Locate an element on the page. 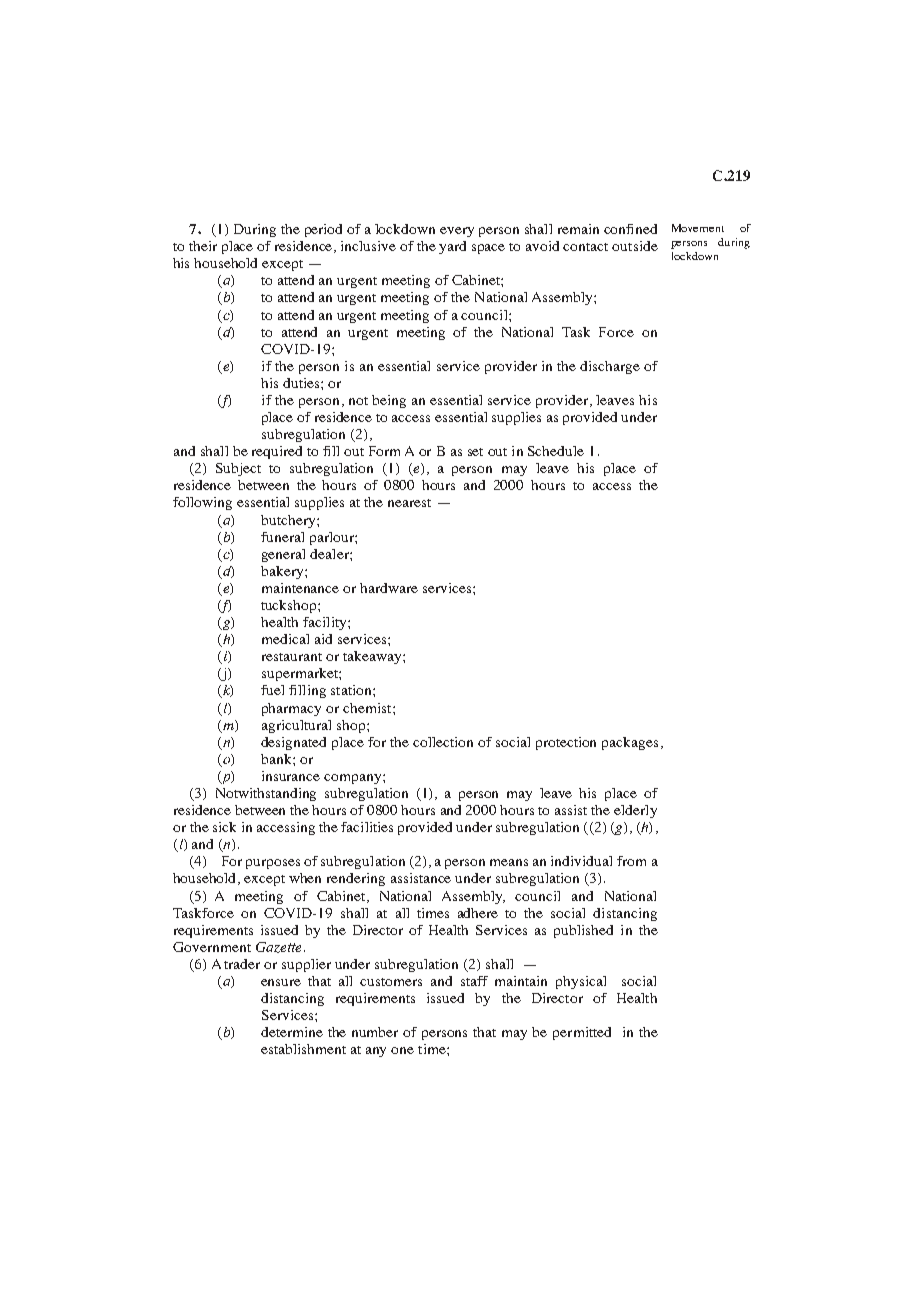  duties is located at coordinates (302, 383).
